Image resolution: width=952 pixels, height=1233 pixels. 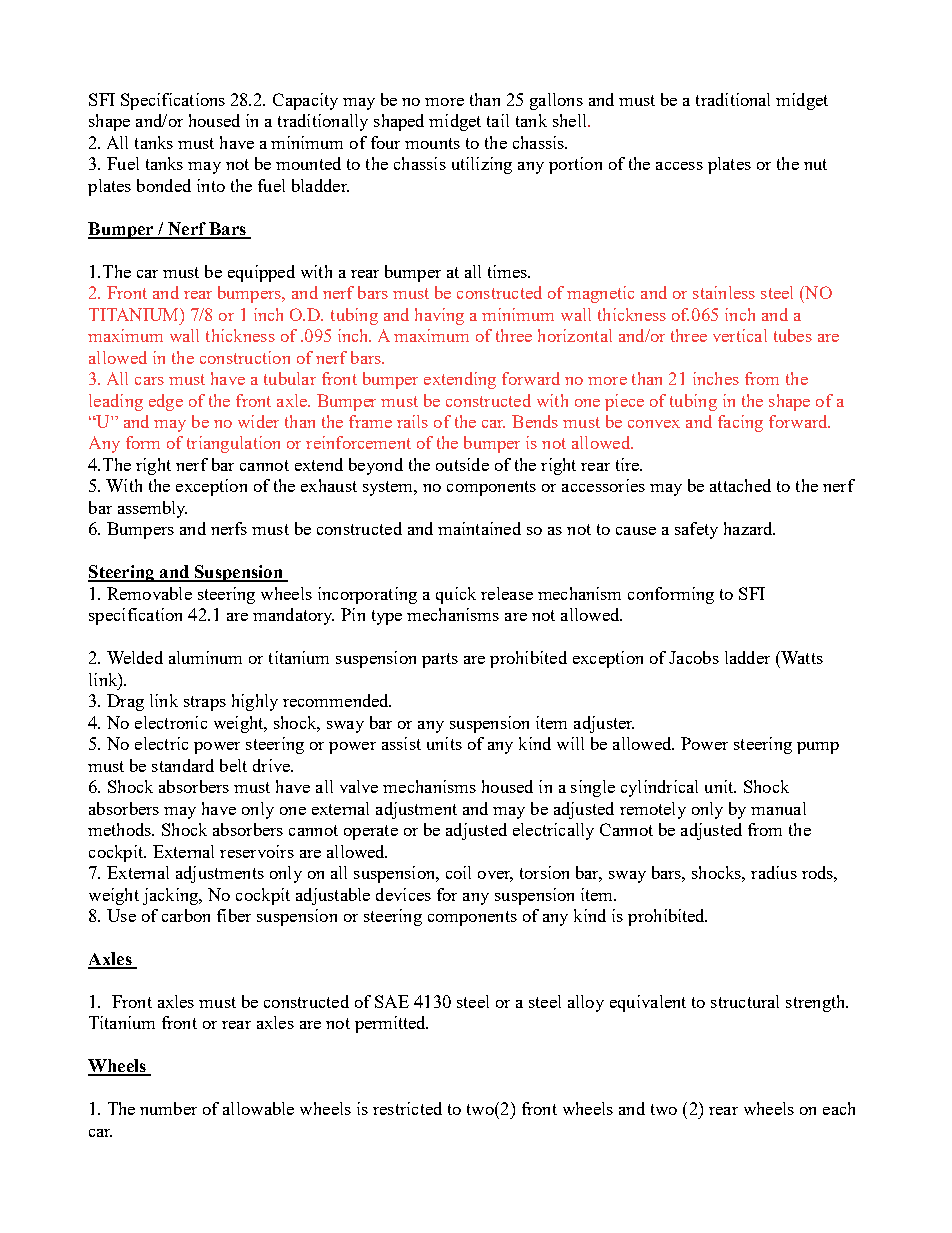 I want to click on quick, so click(x=456, y=595).
